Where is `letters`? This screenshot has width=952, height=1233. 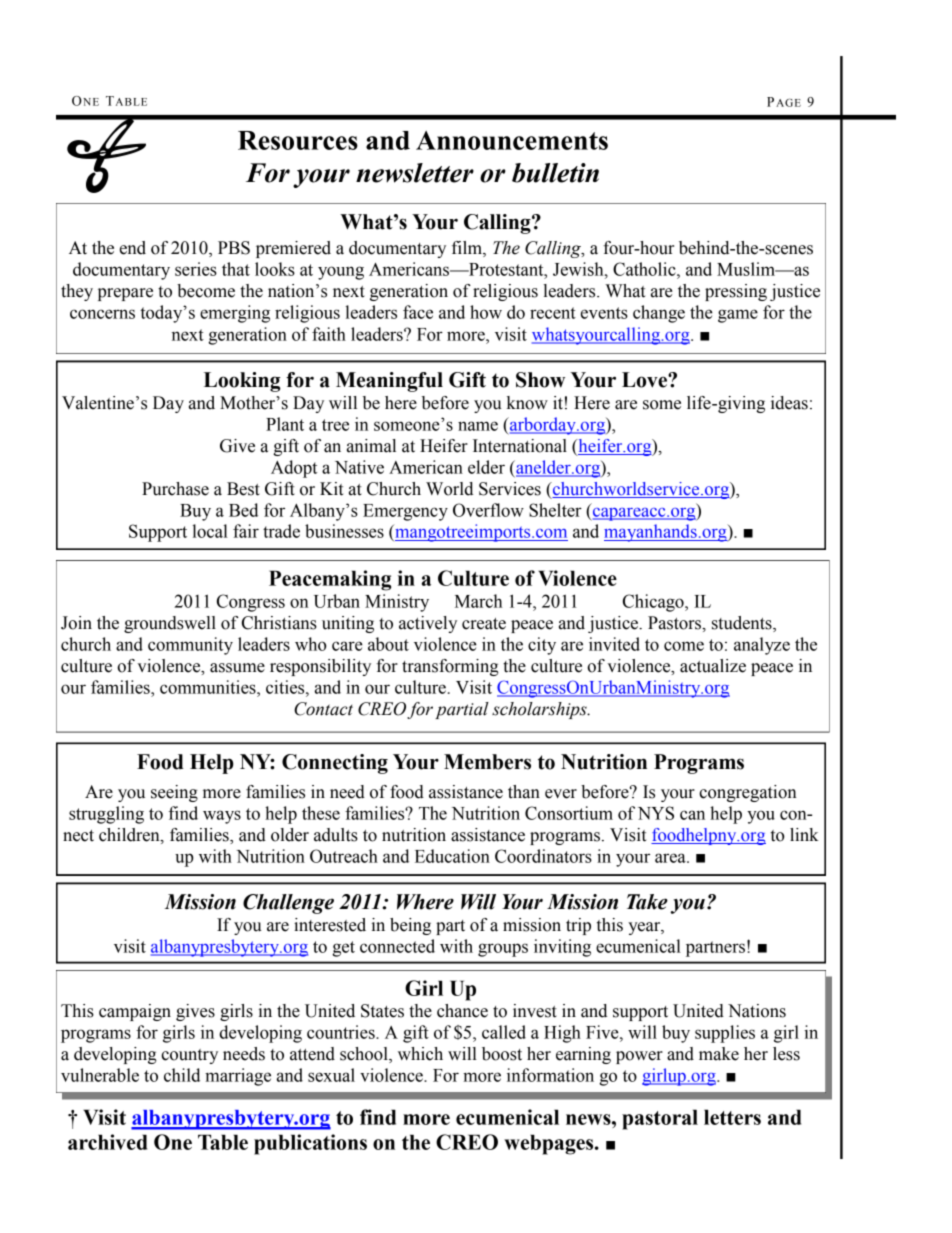 letters is located at coordinates (732, 1117).
